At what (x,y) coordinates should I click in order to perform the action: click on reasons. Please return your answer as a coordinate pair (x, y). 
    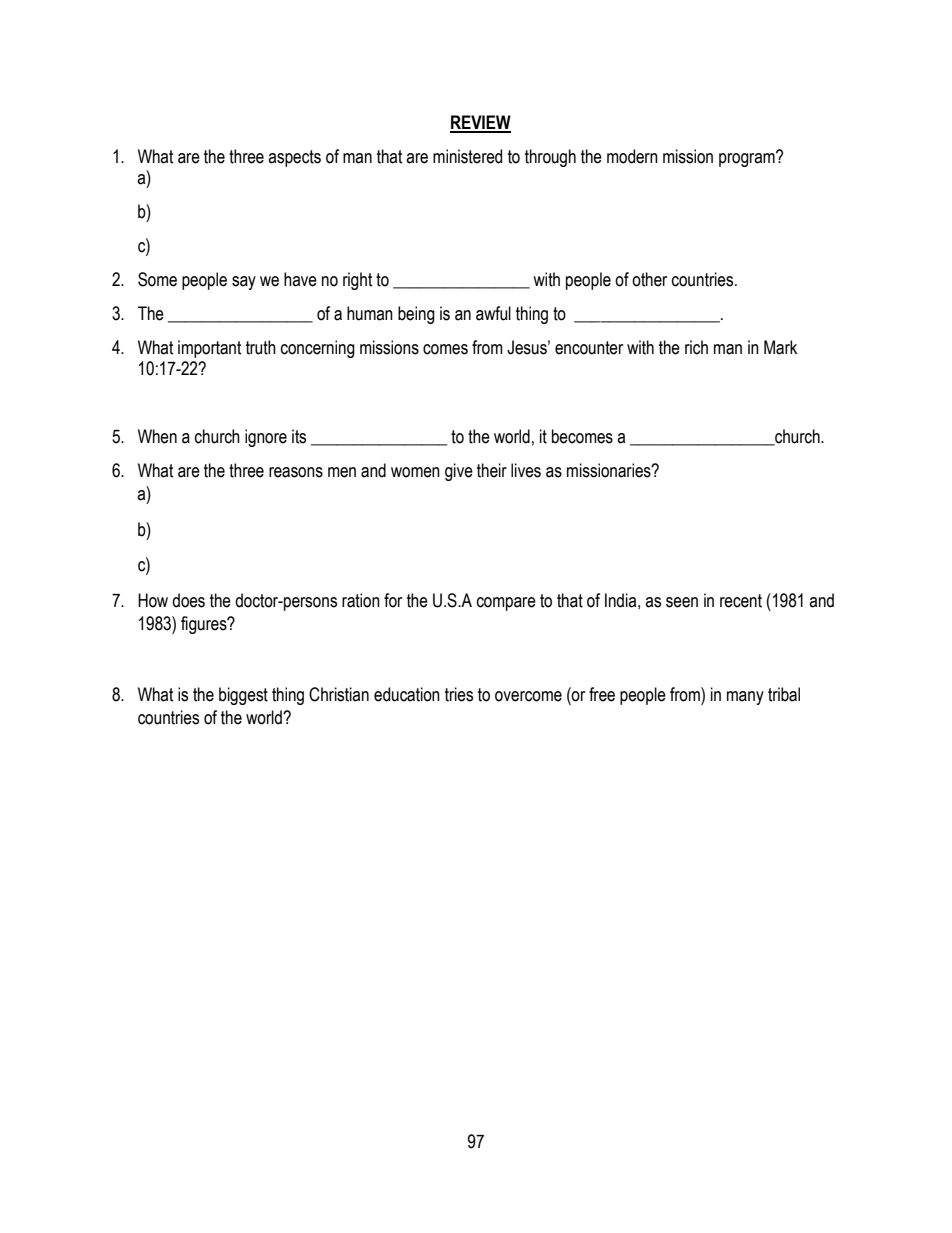
    Looking at the image, I should click on (296, 472).
